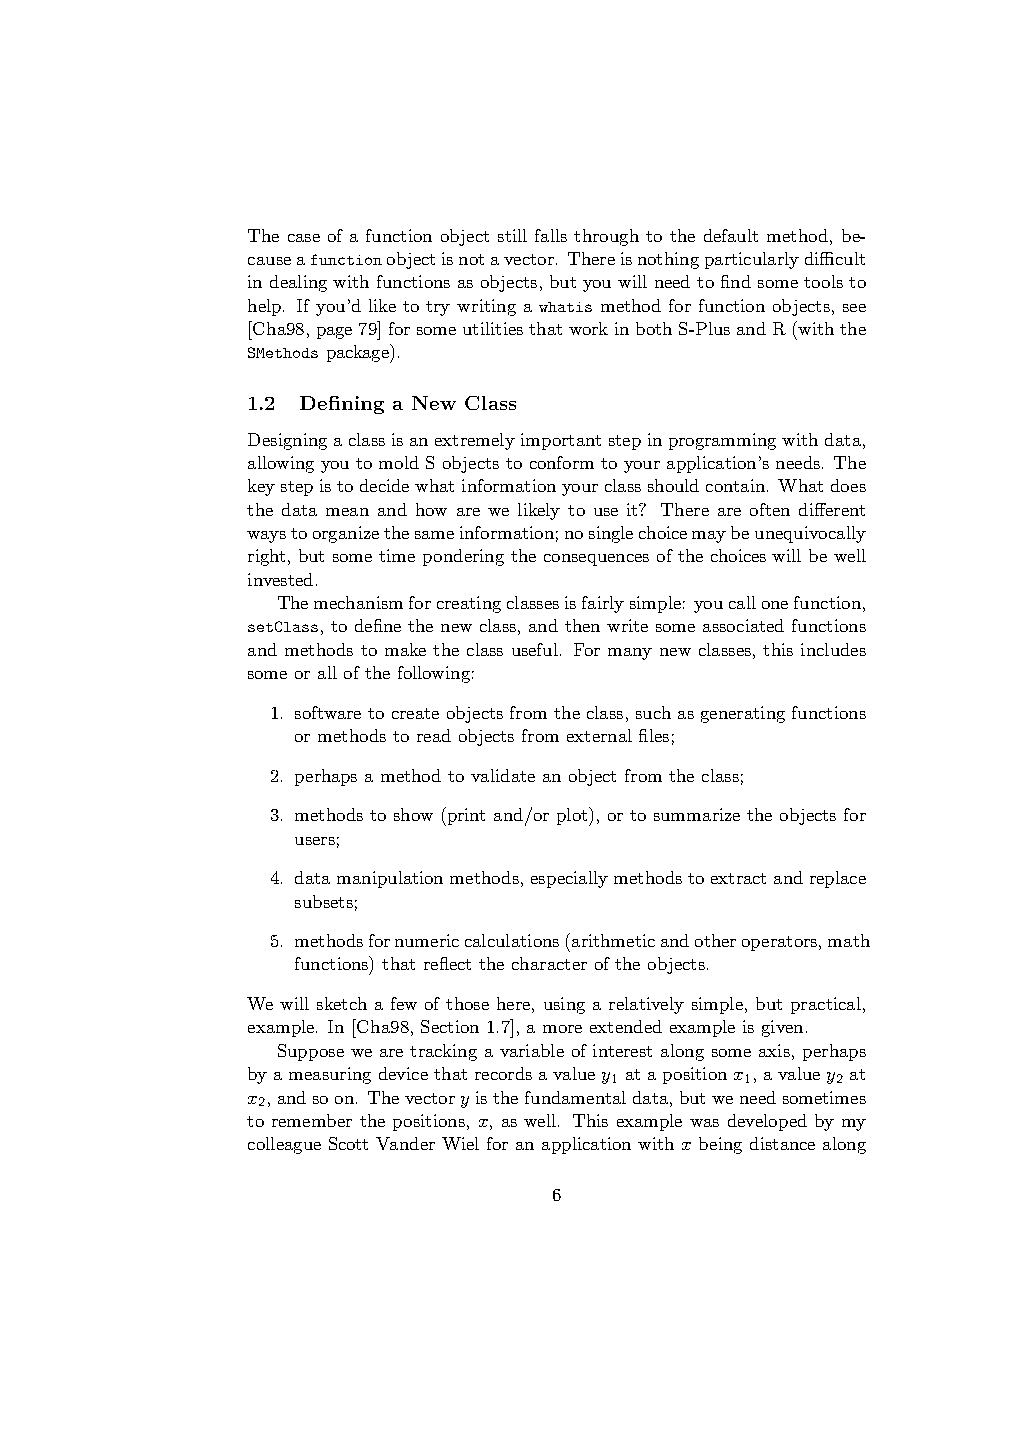  What do you see at coordinates (569, 879) in the screenshot?
I see `especially` at bounding box center [569, 879].
